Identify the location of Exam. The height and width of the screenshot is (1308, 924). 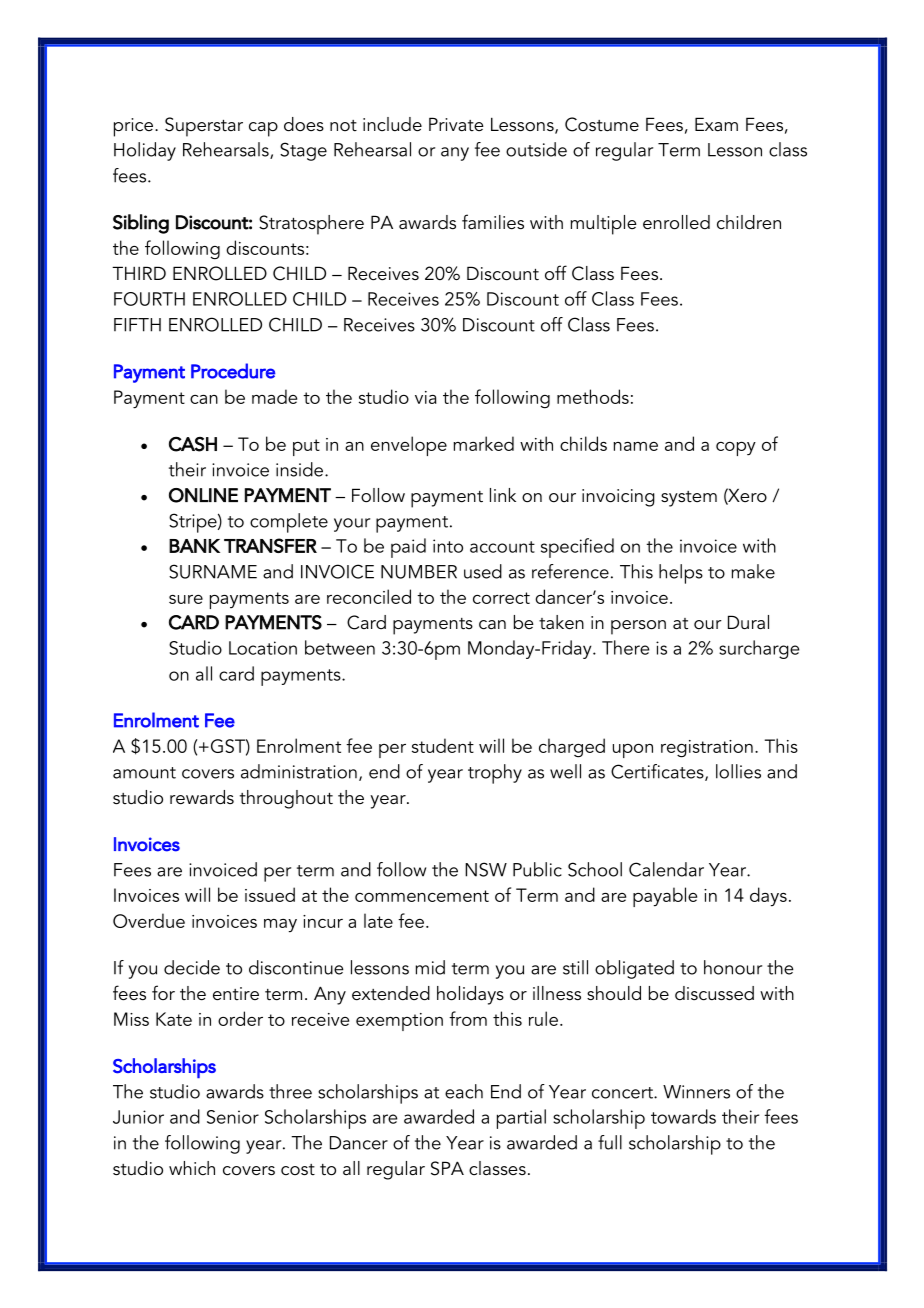
(716, 124).
